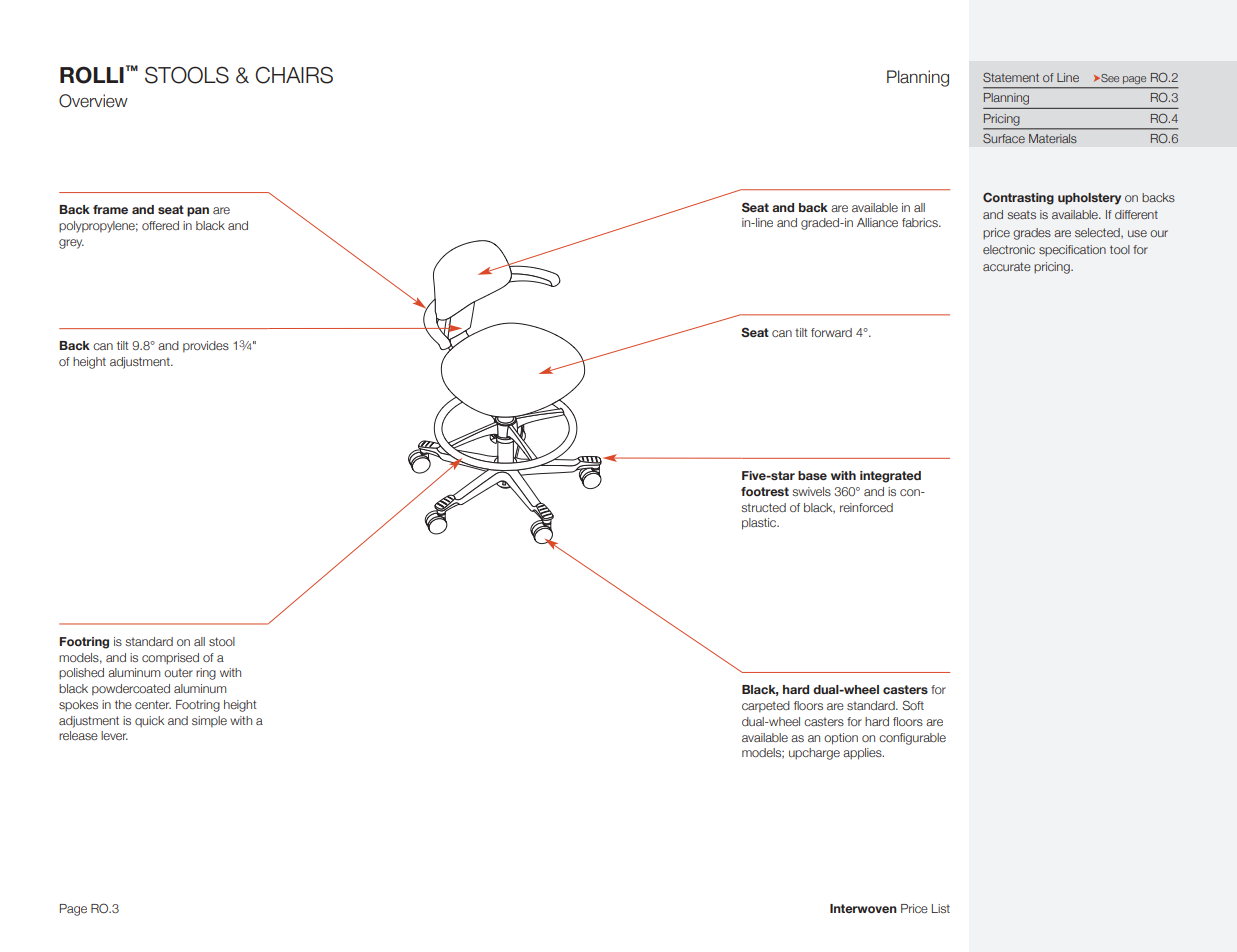  What do you see at coordinates (1004, 138) in the screenshot?
I see `Surface` at bounding box center [1004, 138].
